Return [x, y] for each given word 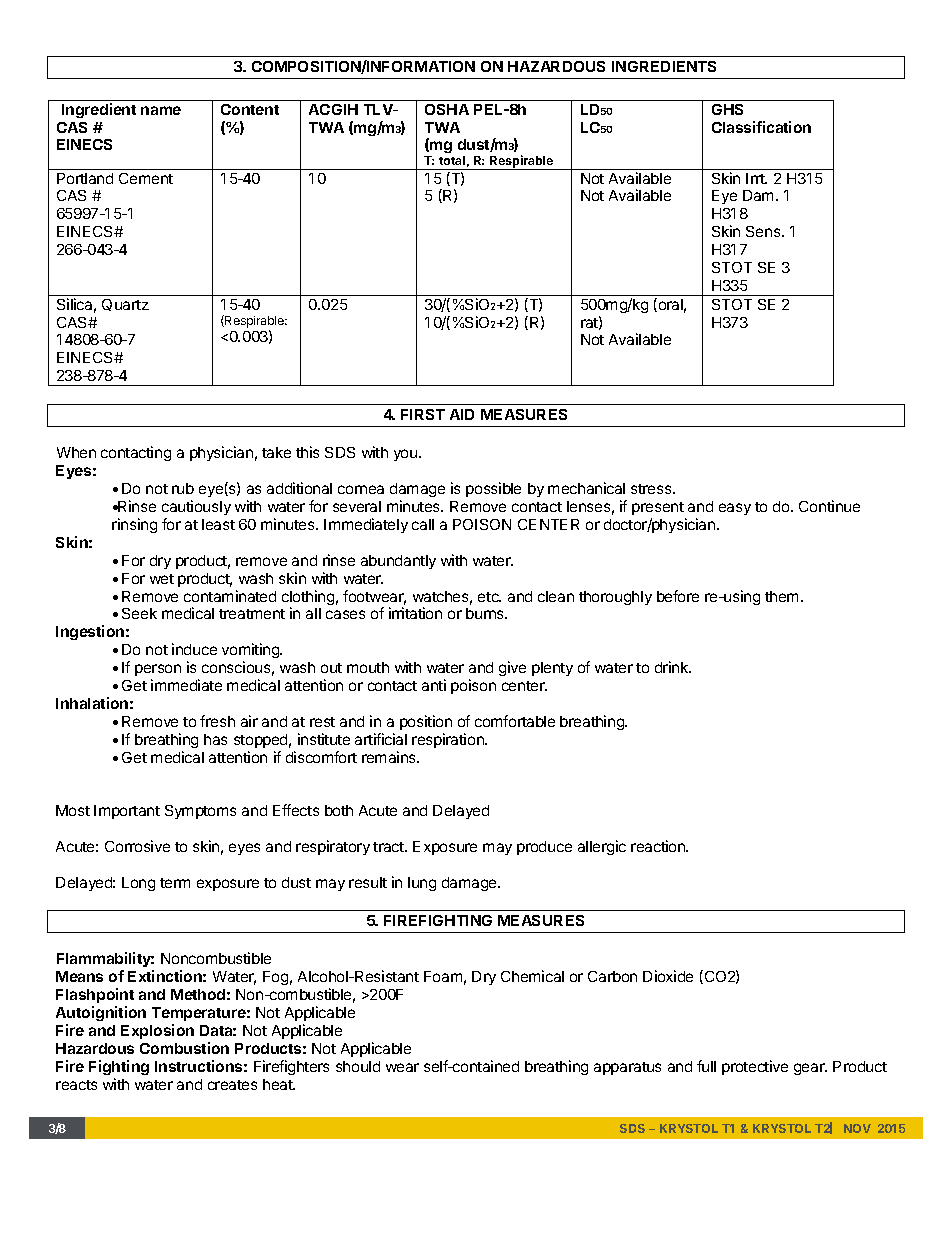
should [358, 1066]
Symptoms [200, 812]
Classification [761, 127]
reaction [659, 846]
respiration [449, 740]
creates [232, 1085]
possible [493, 489]
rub [183, 488]
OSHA [447, 109]
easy [735, 509]
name [161, 110]
